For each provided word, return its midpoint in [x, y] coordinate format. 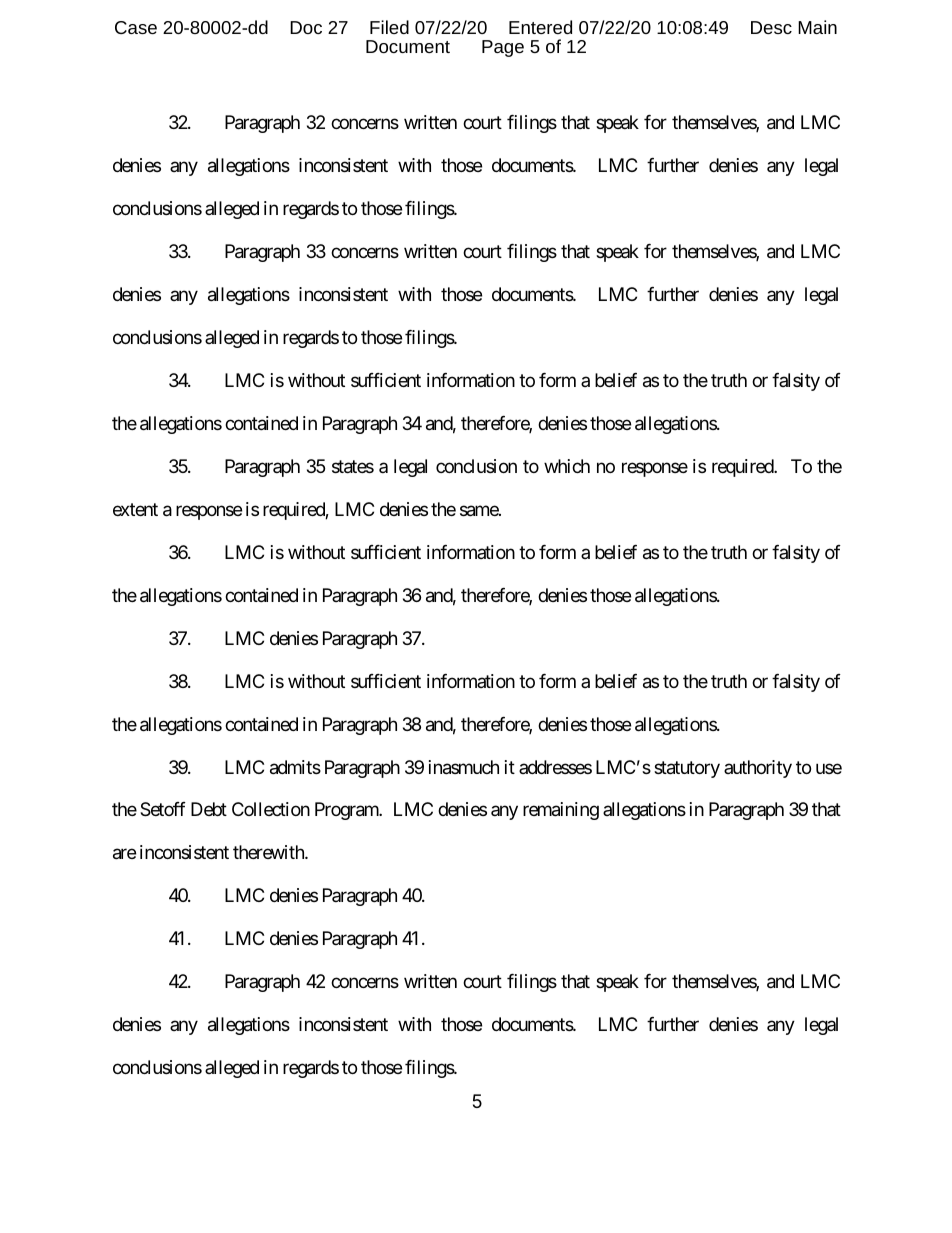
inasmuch [464, 767]
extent [135, 509]
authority [758, 769]
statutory [687, 769]
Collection [271, 809]
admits [295, 767]
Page [503, 48]
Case [136, 27]
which [567, 466]
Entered [540, 27]
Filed [389, 27]
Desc [771, 27]
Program [348, 811]
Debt [209, 809]
